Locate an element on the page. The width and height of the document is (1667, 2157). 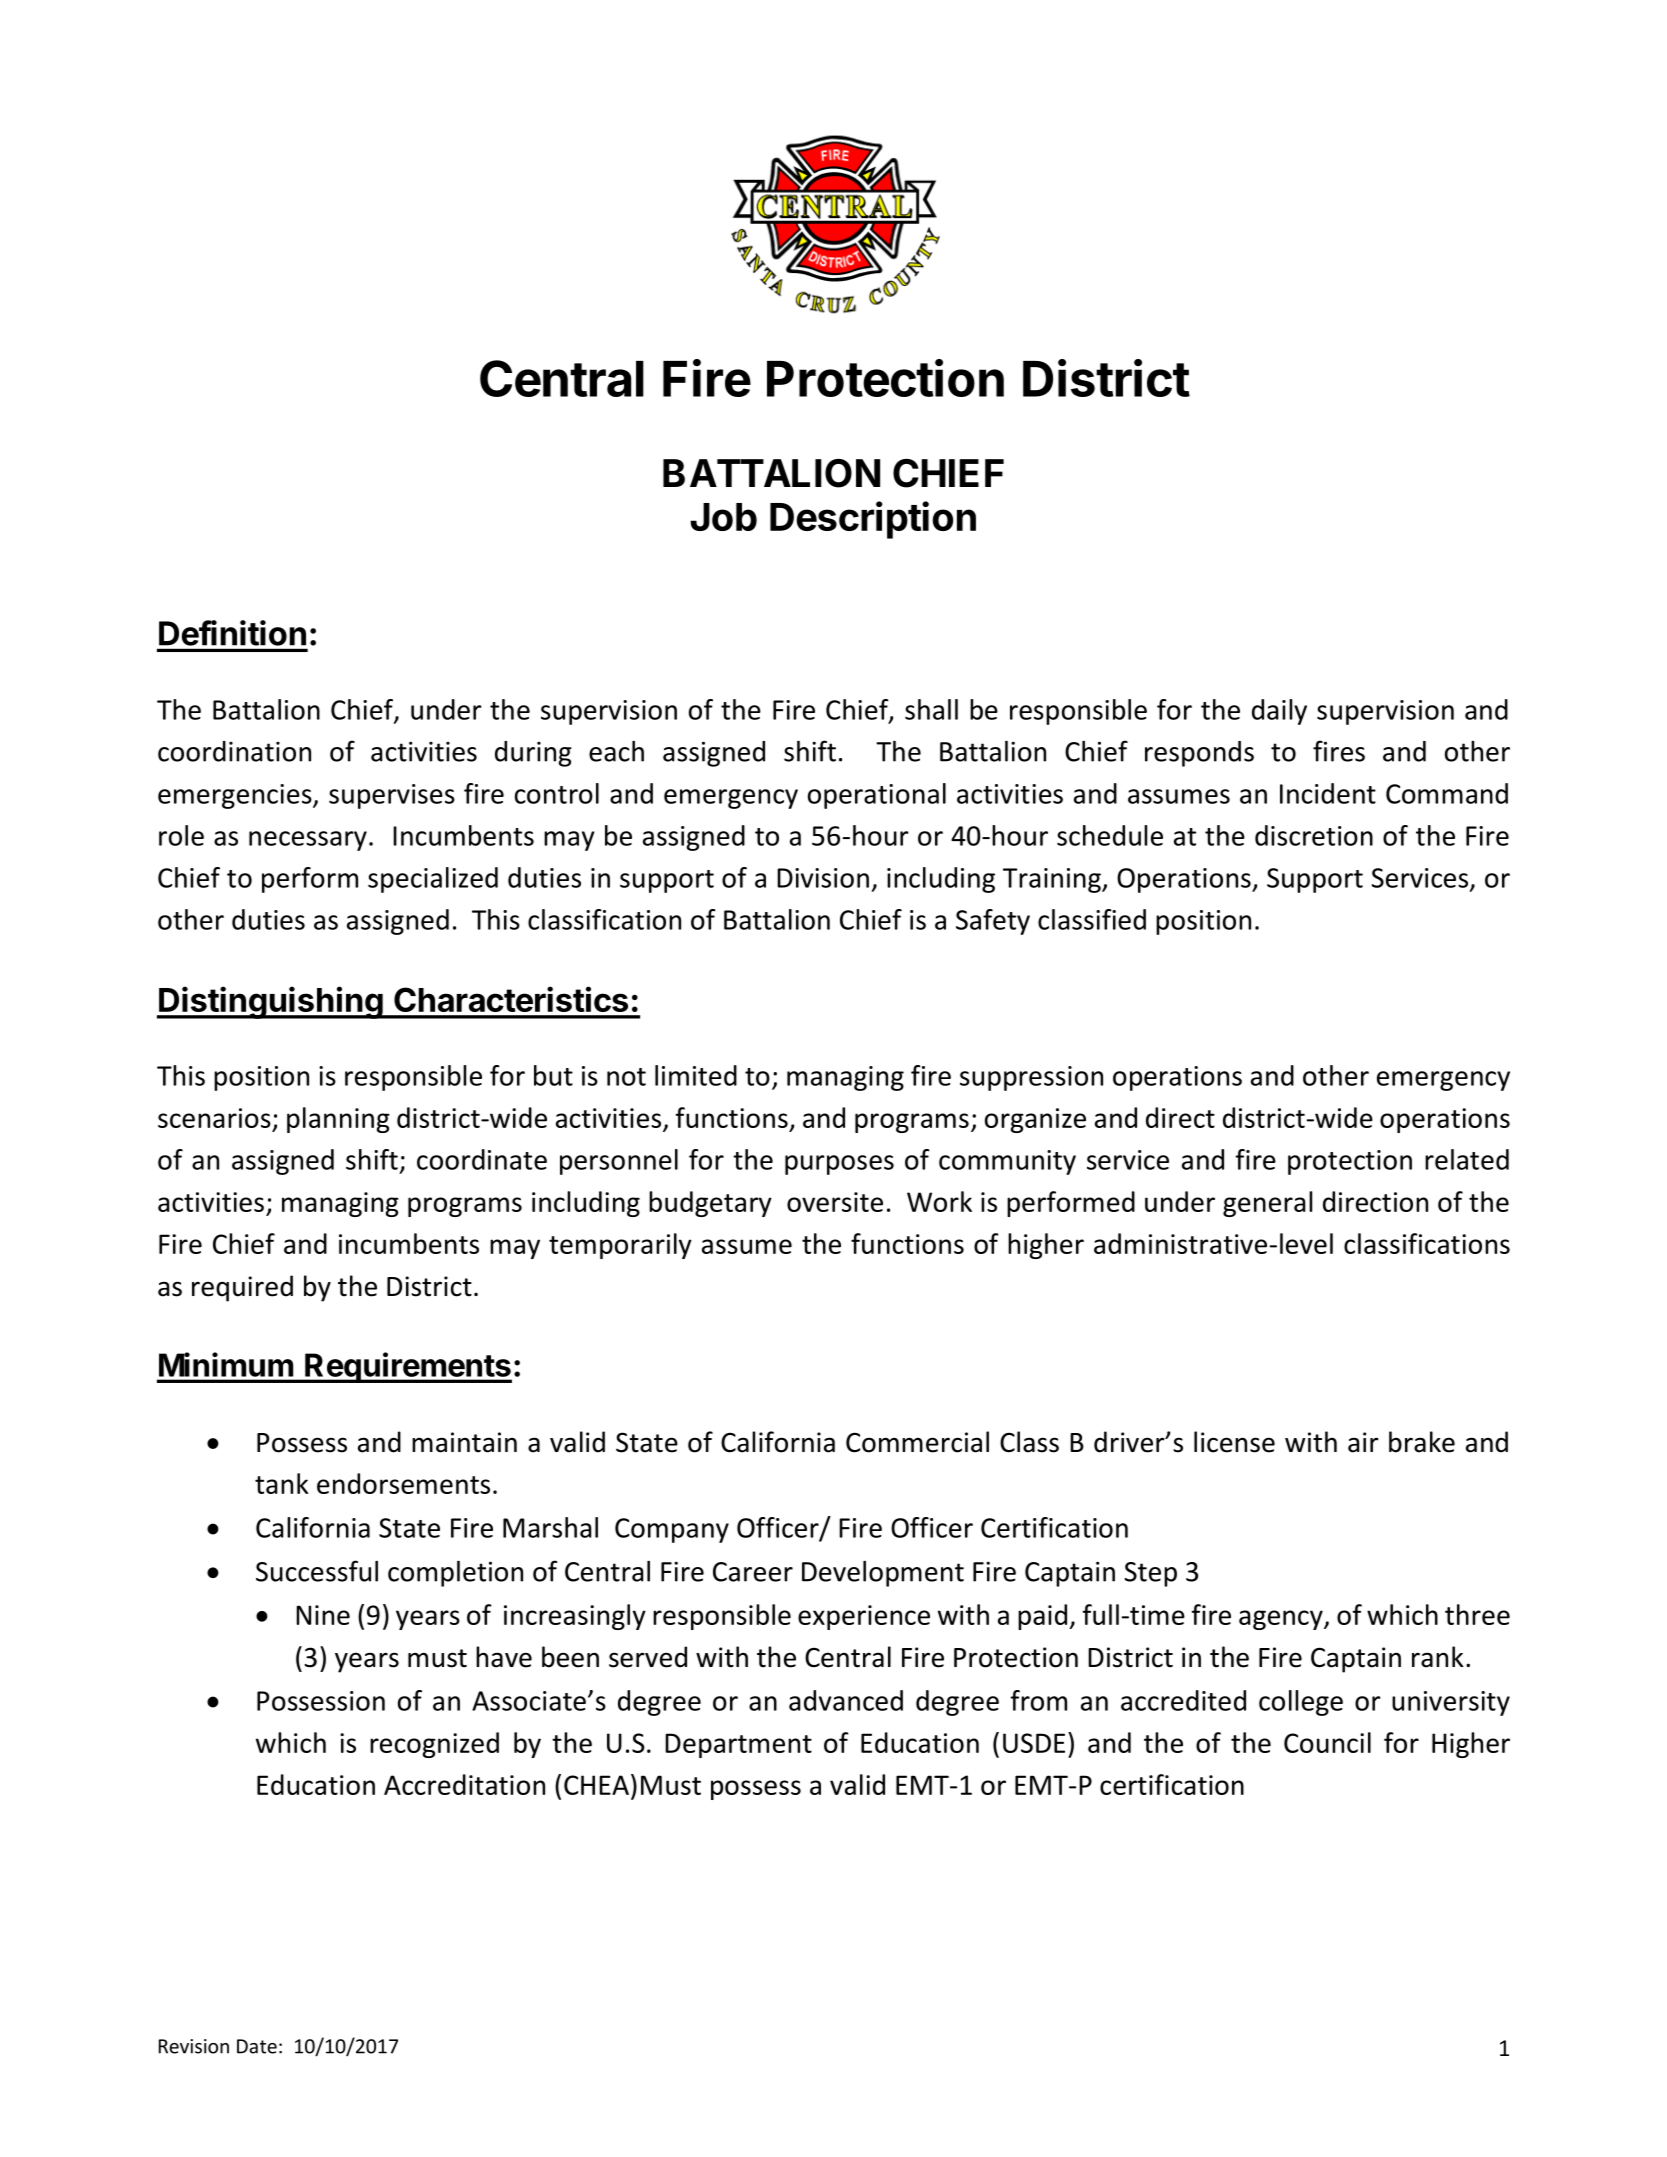
agency is located at coordinates (1282, 1620).
